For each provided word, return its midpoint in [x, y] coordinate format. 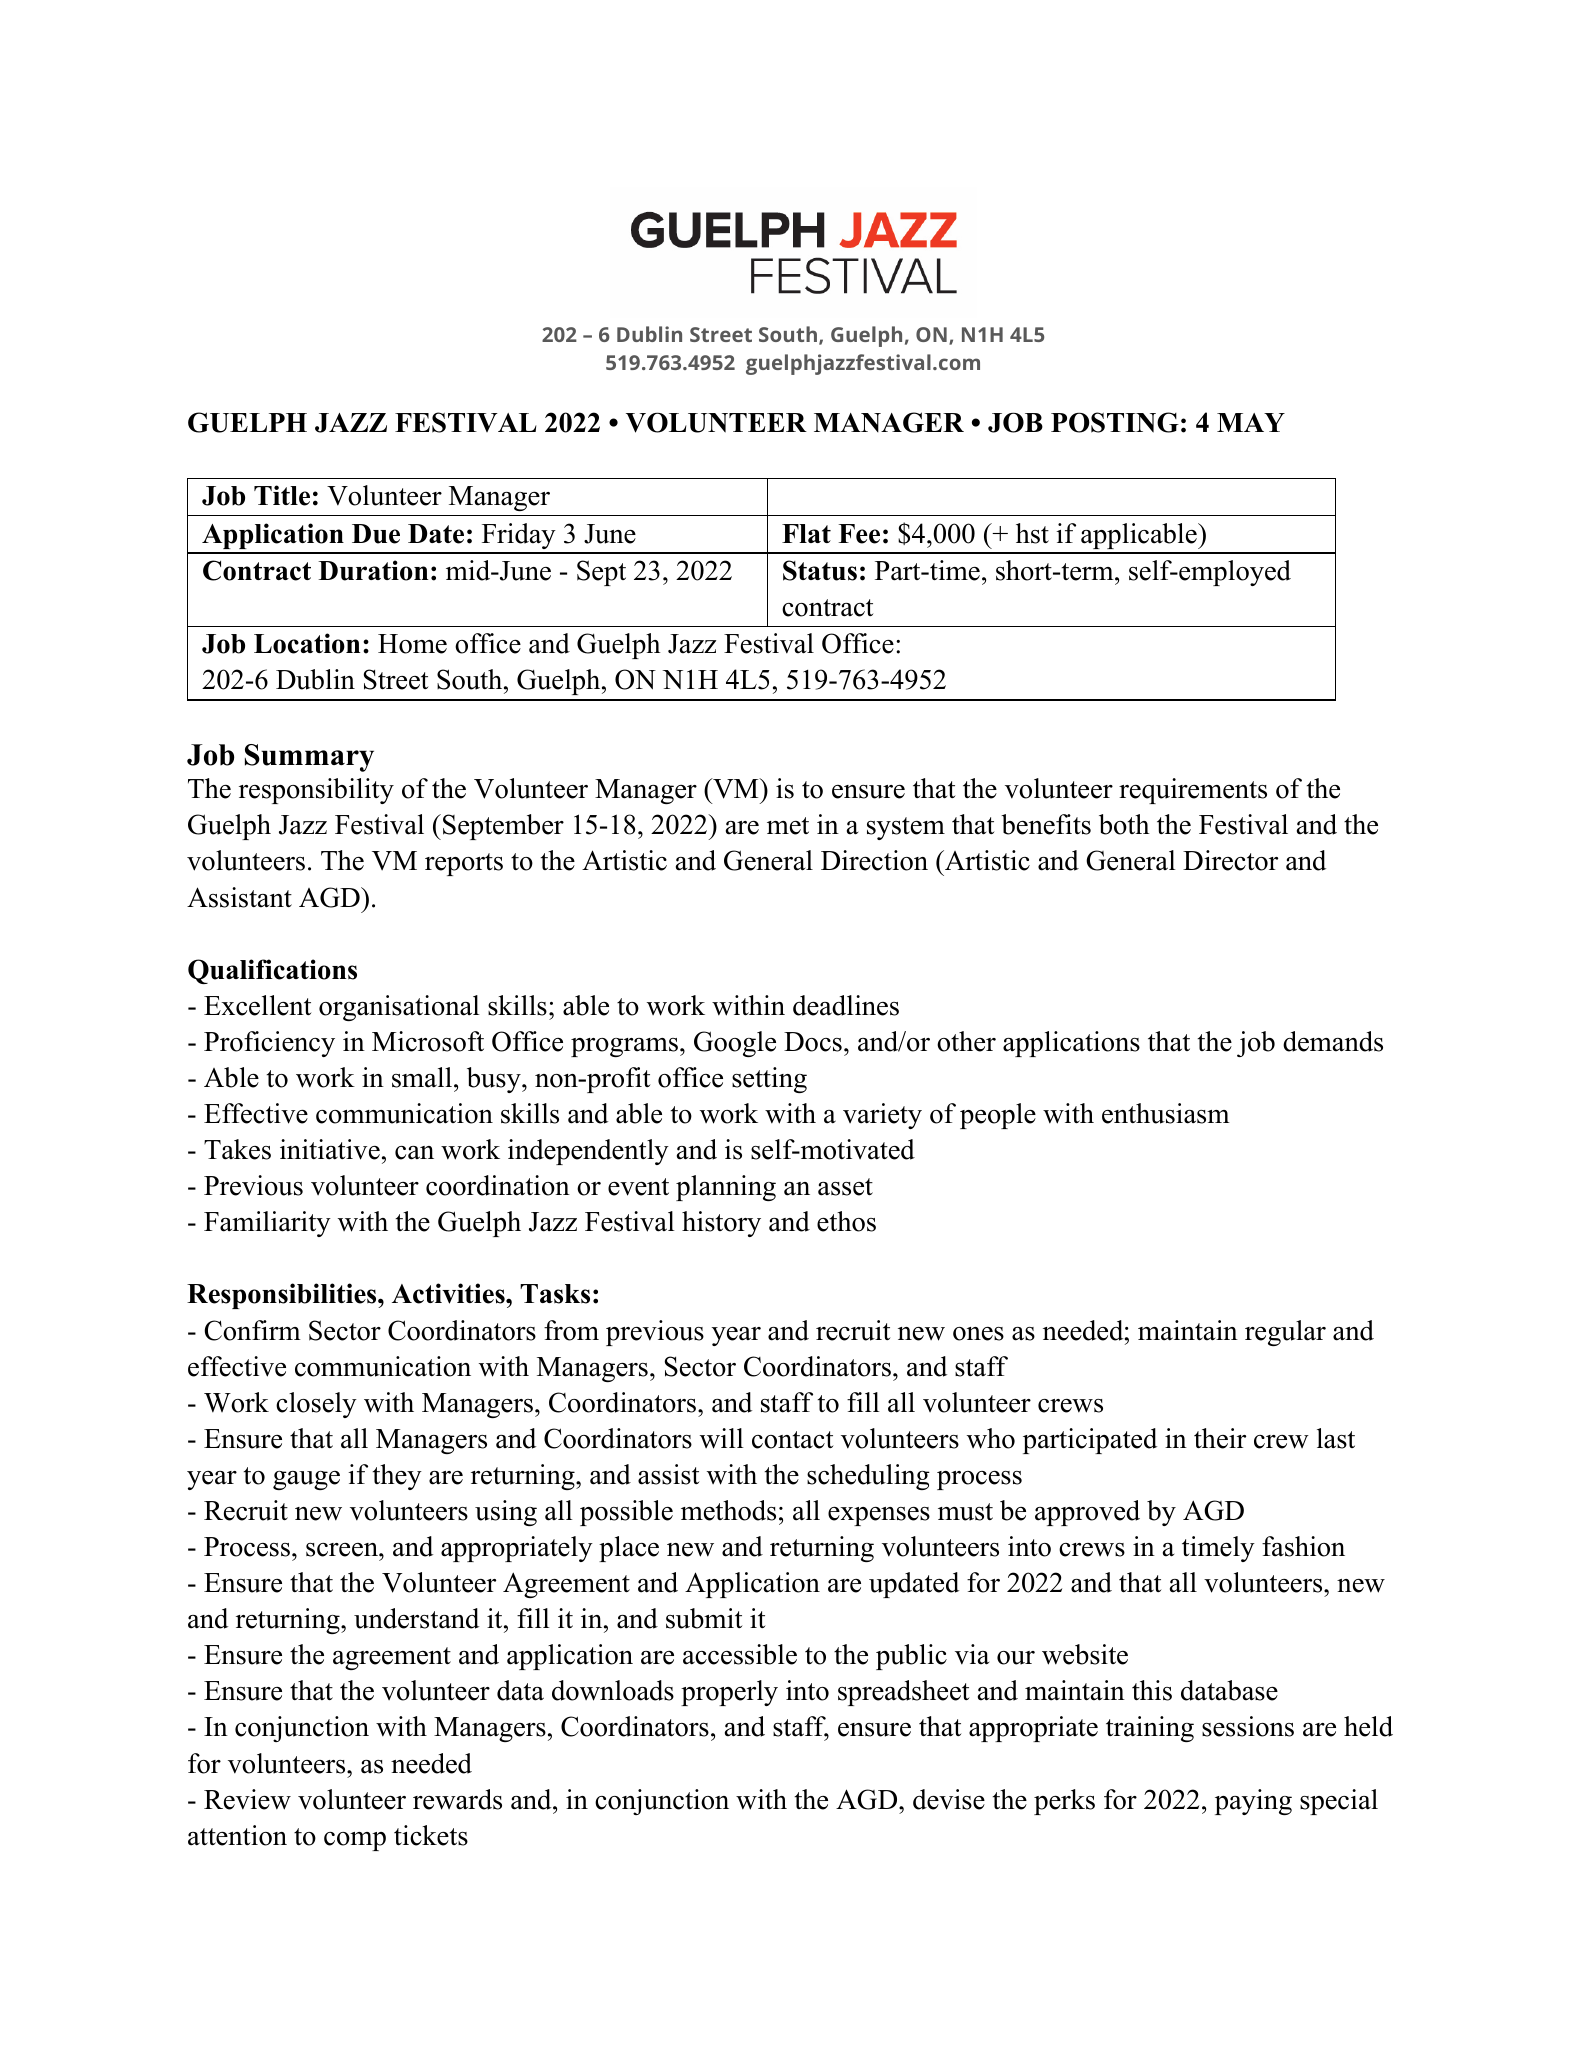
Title [282, 495]
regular [1285, 1333]
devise [949, 1799]
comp [355, 1841]
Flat [806, 533]
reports [464, 864]
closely [316, 1405]
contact [793, 1440]
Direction [874, 860]
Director [1230, 860]
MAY [1251, 422]
